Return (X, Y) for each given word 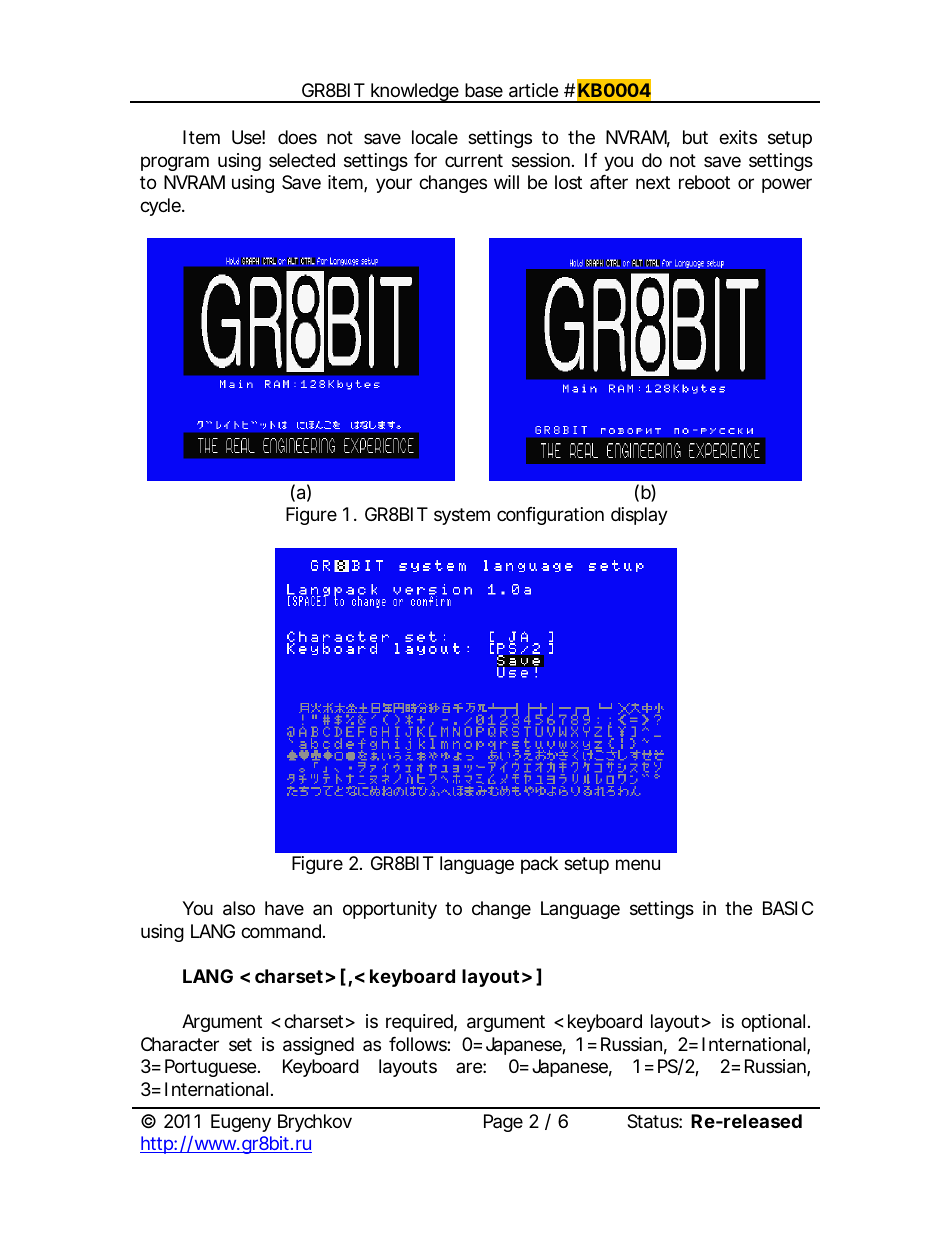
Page (503, 1123)
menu (638, 864)
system (462, 516)
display (639, 516)
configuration (550, 516)
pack (539, 865)
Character (180, 1044)
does (297, 137)
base (484, 90)
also (239, 908)
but (695, 137)
